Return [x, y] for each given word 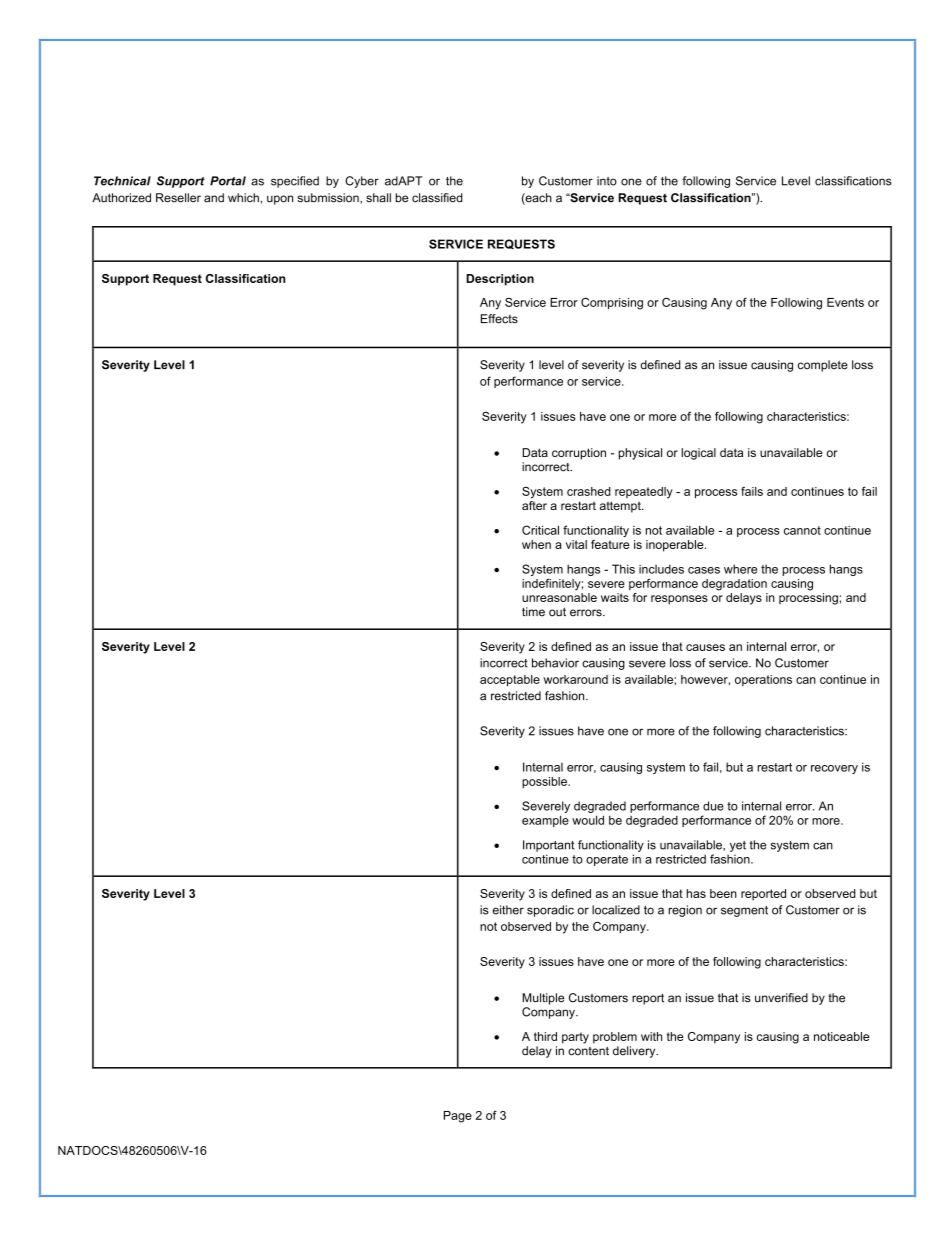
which [243, 198]
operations [763, 680]
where [740, 569]
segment [744, 911]
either [508, 910]
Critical [540, 530]
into [607, 181]
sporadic [550, 911]
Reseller [178, 198]
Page [458, 1117]
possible [545, 782]
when [536, 544]
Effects [499, 319]
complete [823, 366]
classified [437, 198]
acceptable [510, 681]
